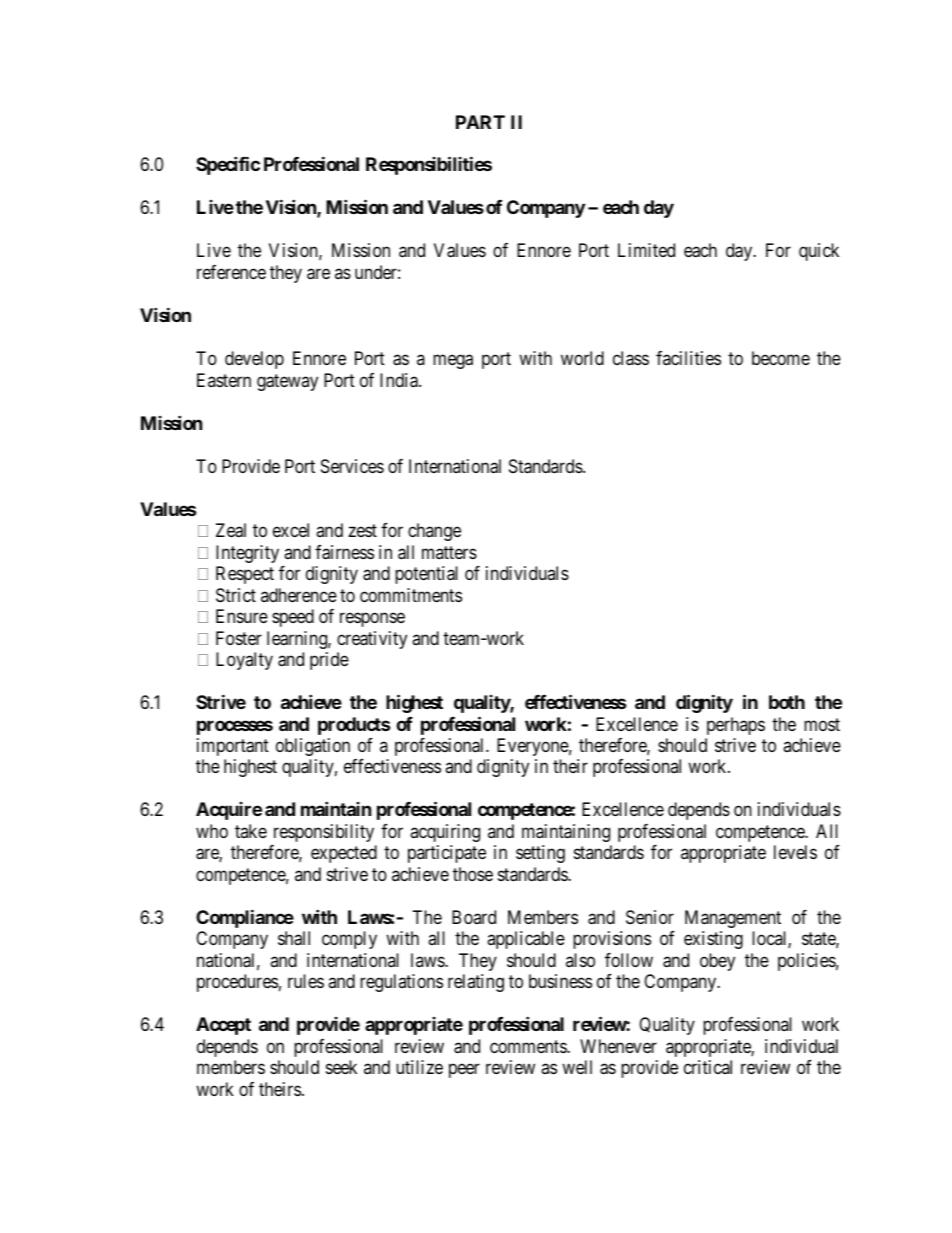  I want to click on take, so click(251, 831).
